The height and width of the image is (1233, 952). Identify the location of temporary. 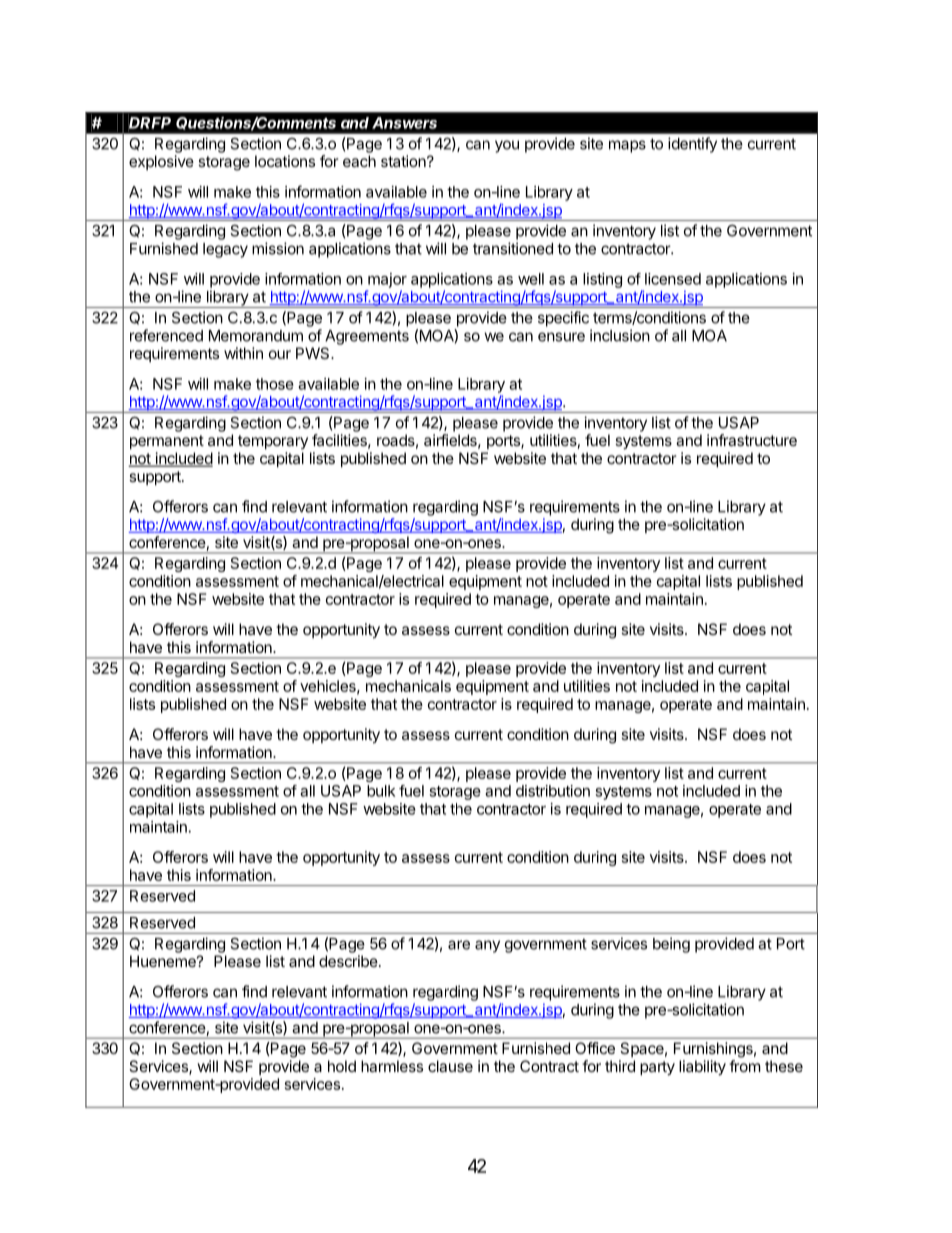
(273, 442).
